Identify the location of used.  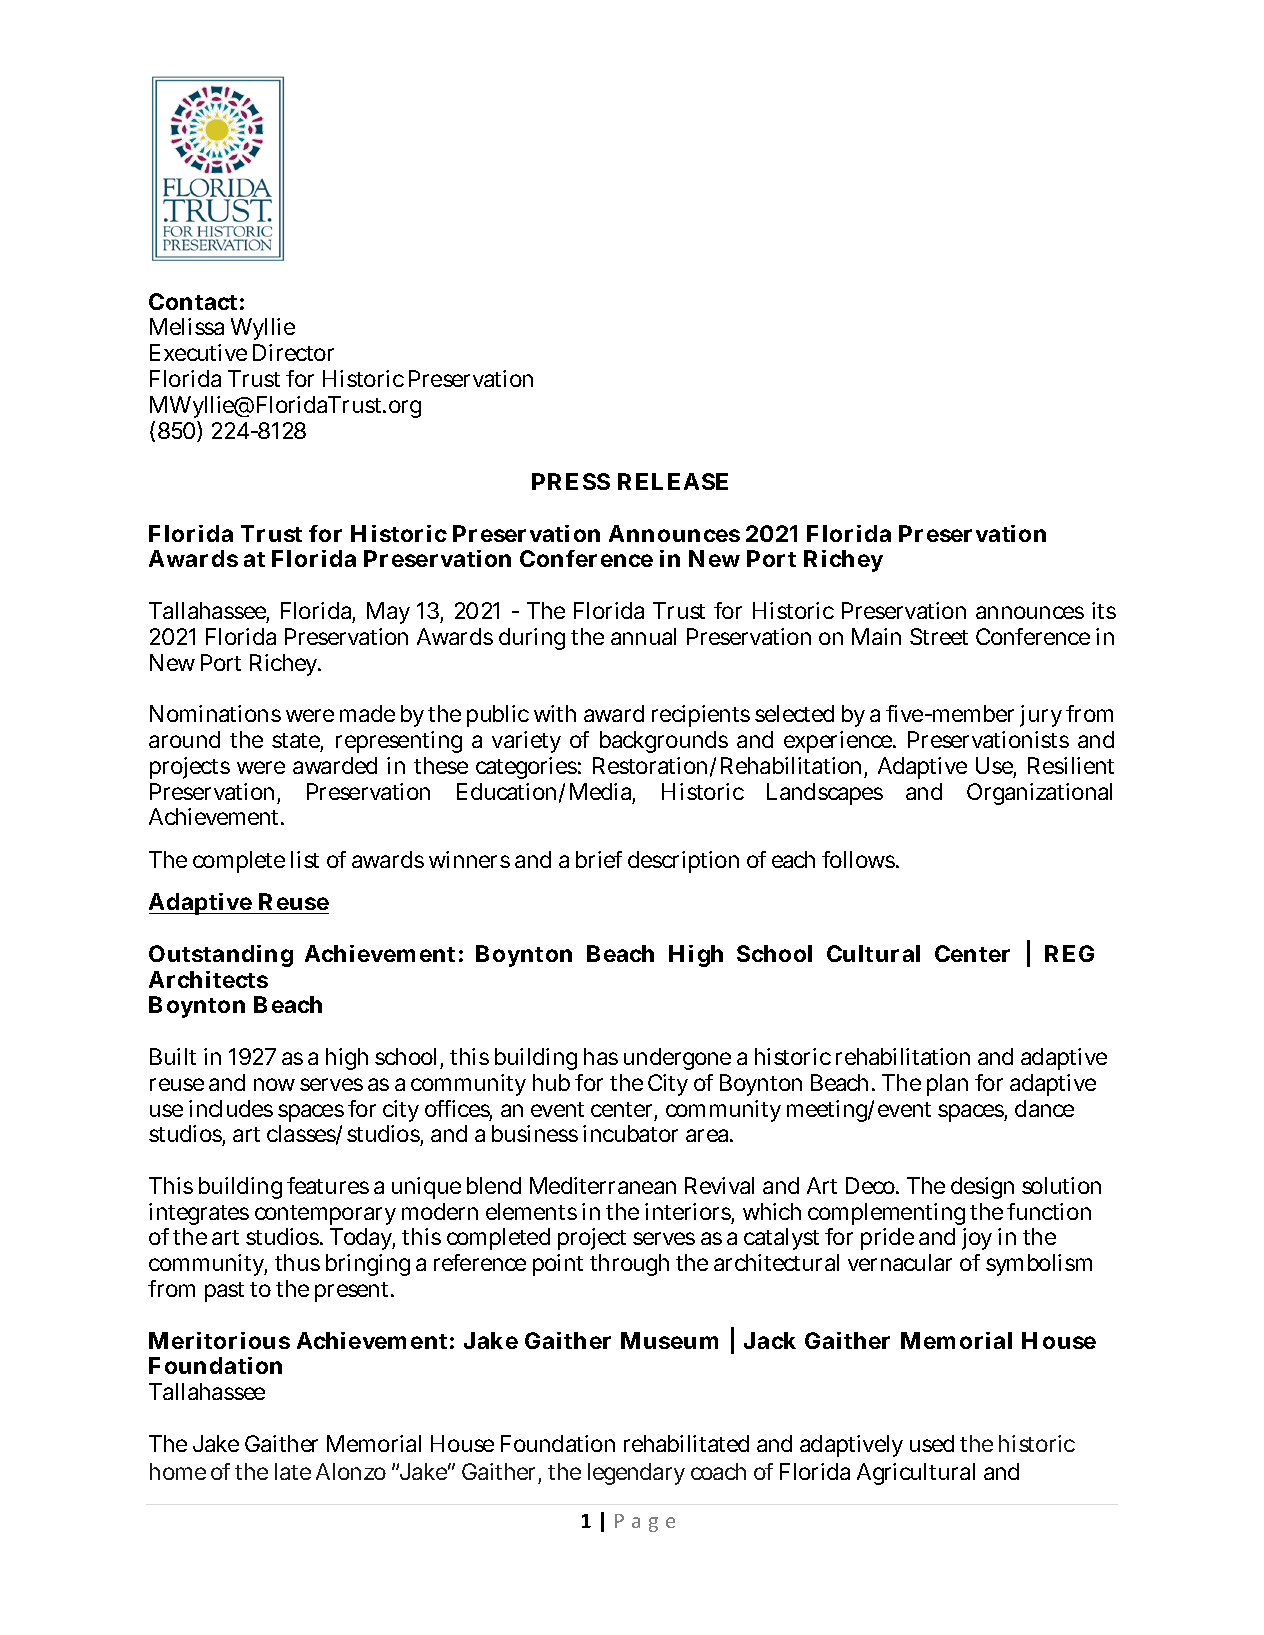
(932, 1443).
